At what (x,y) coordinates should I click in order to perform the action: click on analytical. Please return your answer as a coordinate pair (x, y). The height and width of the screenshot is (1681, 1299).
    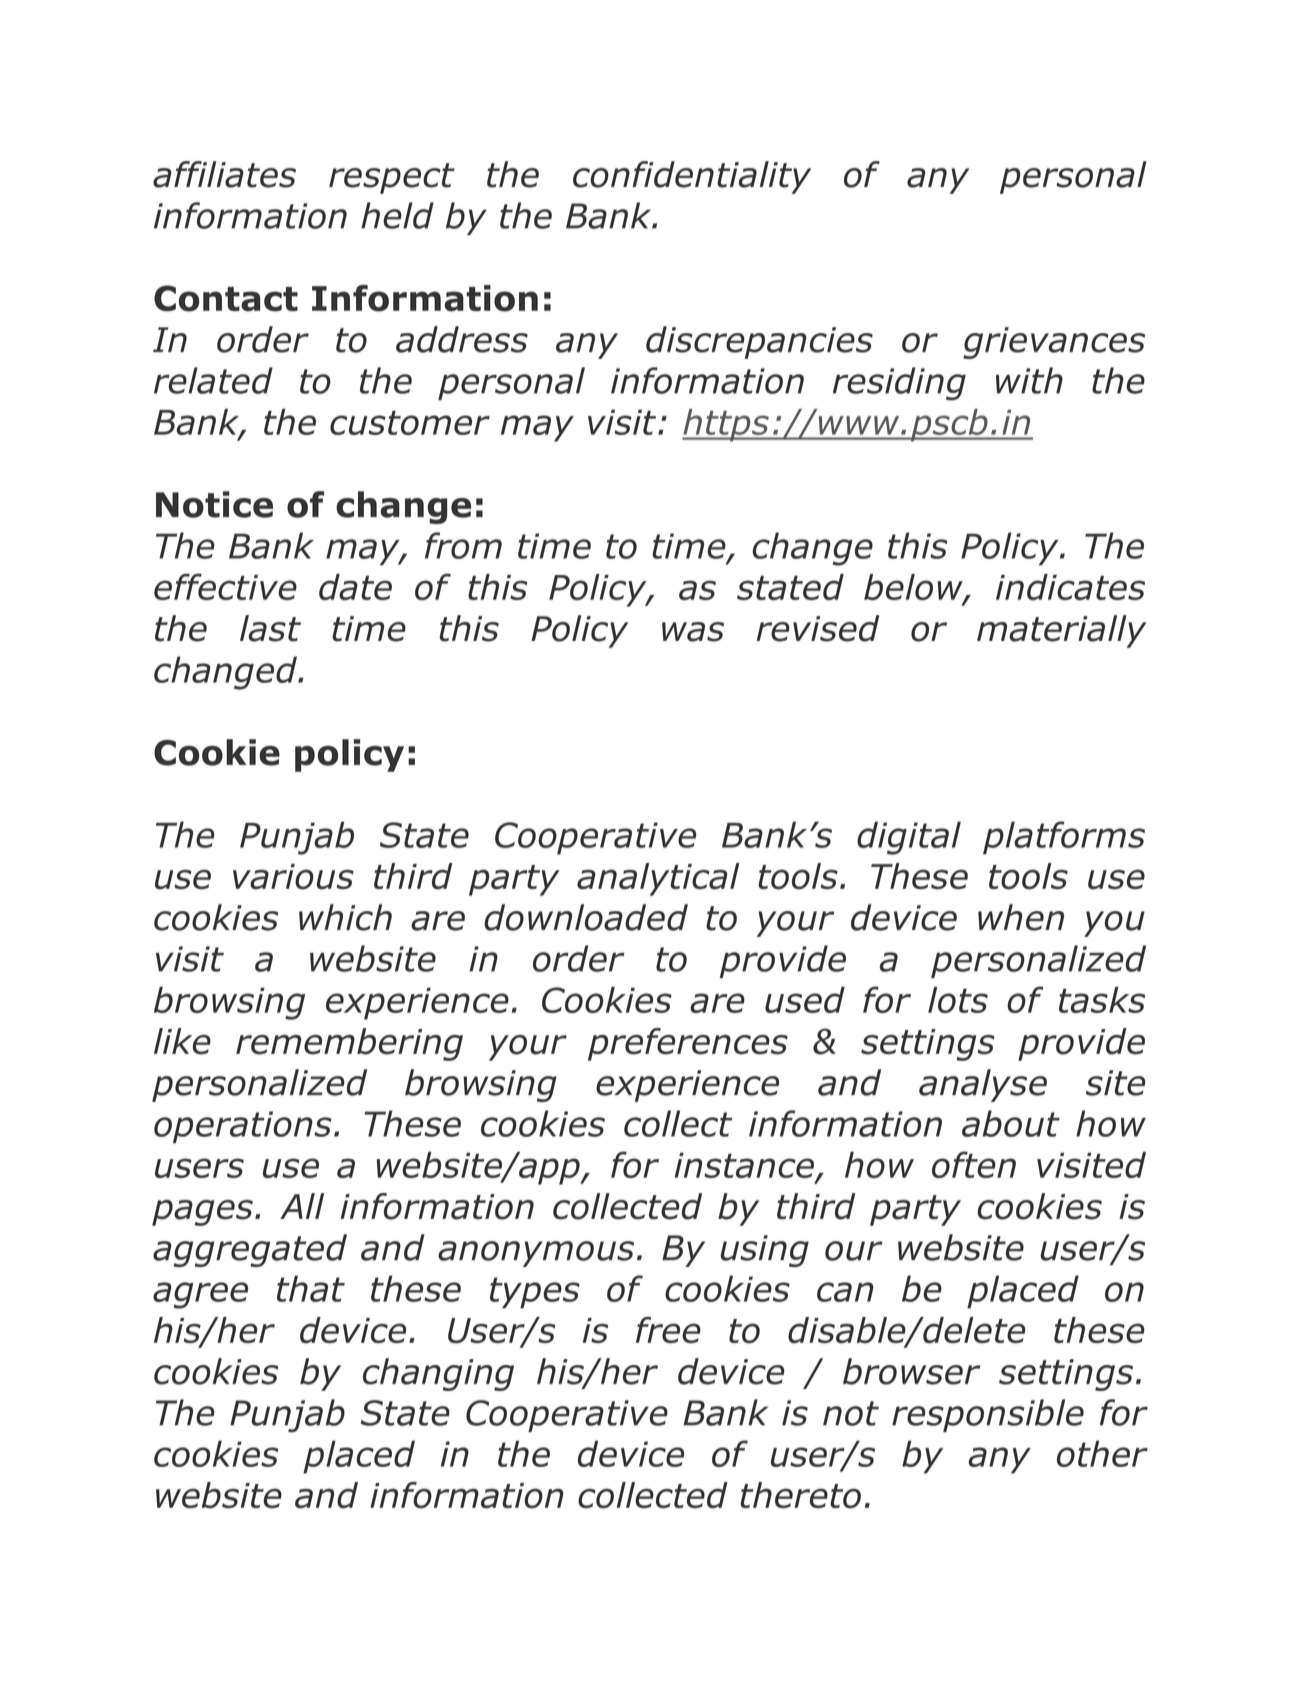
    Looking at the image, I should click on (658, 879).
